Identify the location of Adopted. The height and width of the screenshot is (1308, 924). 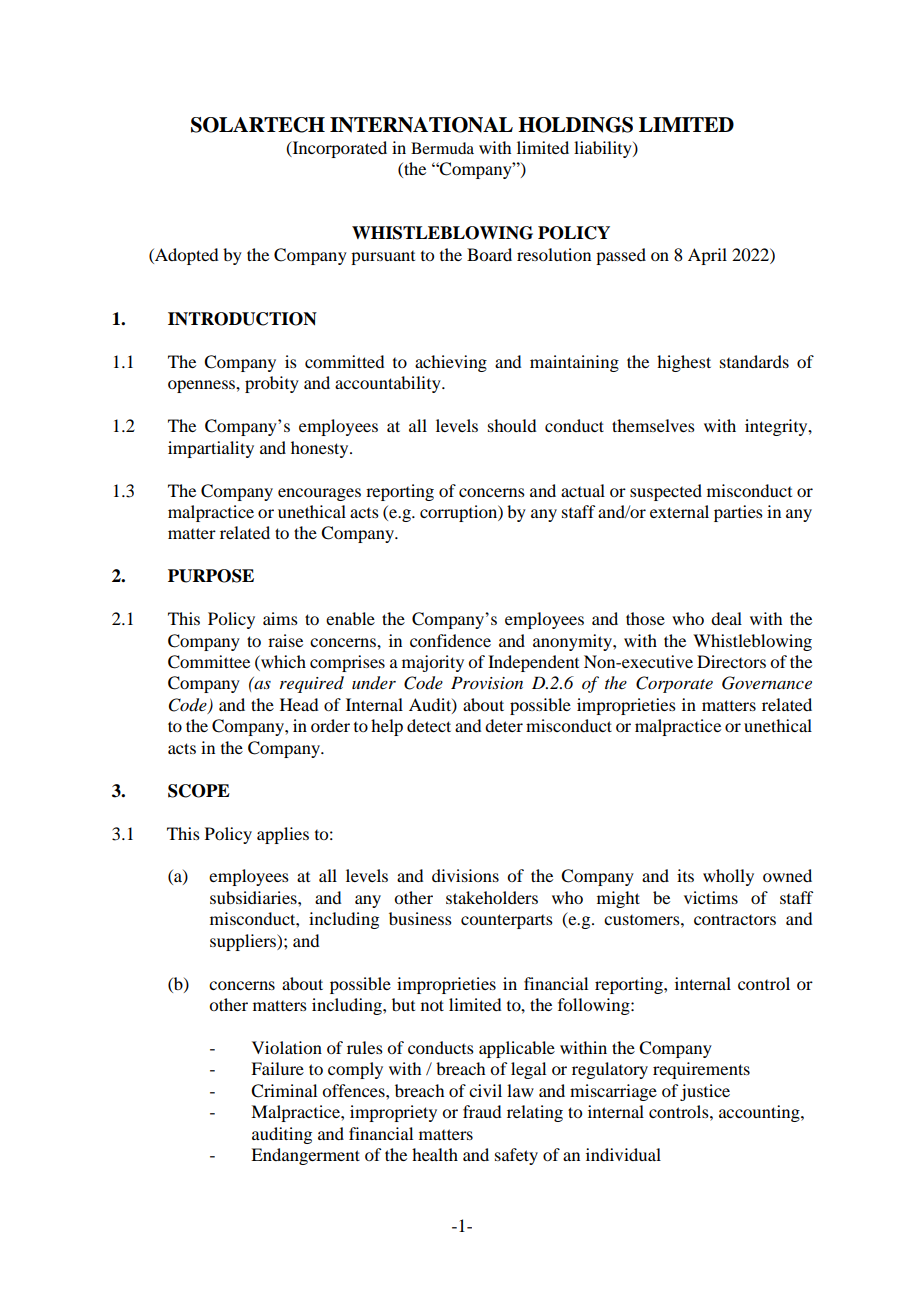
(185, 256).
